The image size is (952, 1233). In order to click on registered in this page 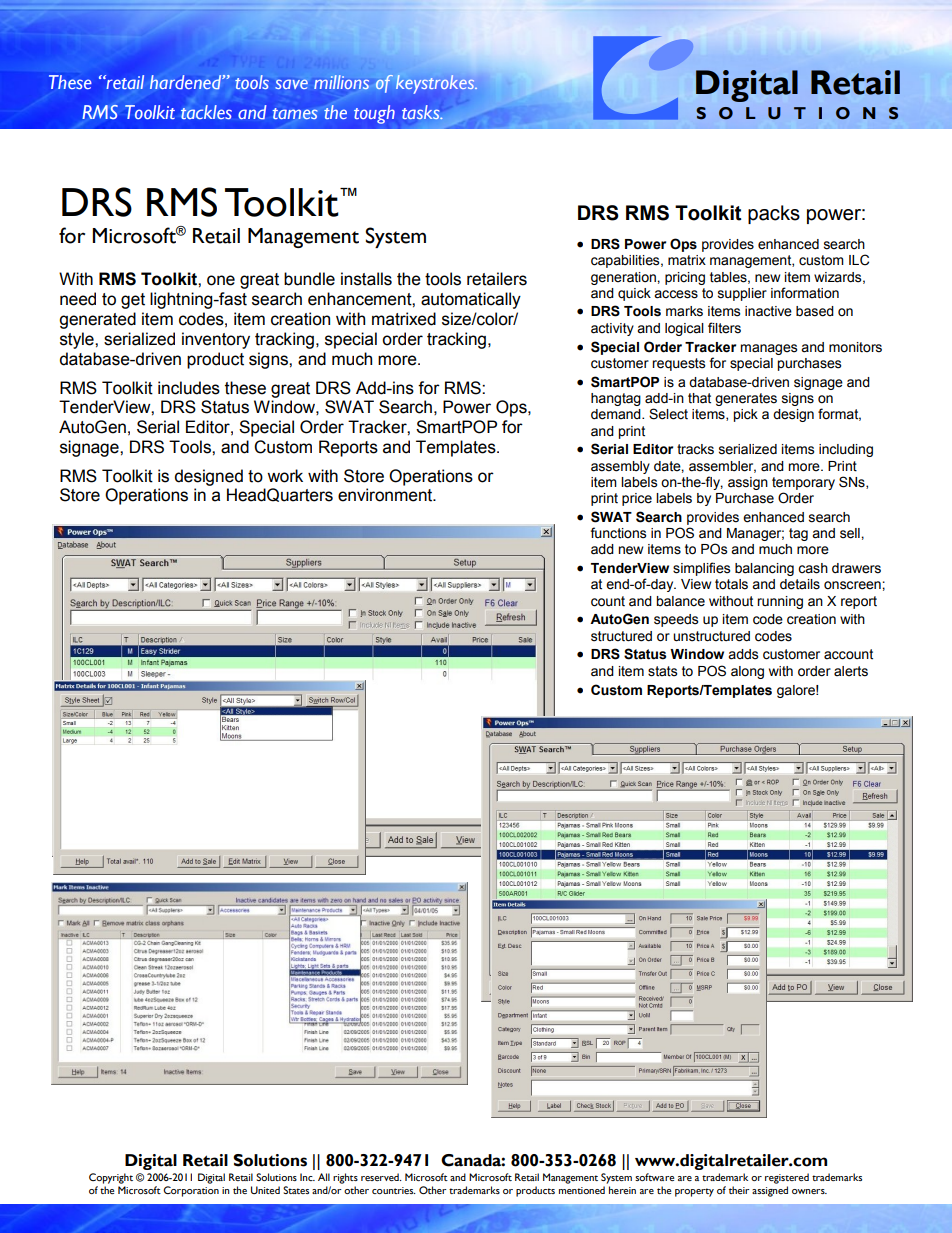, I will do `click(787, 1178)`.
